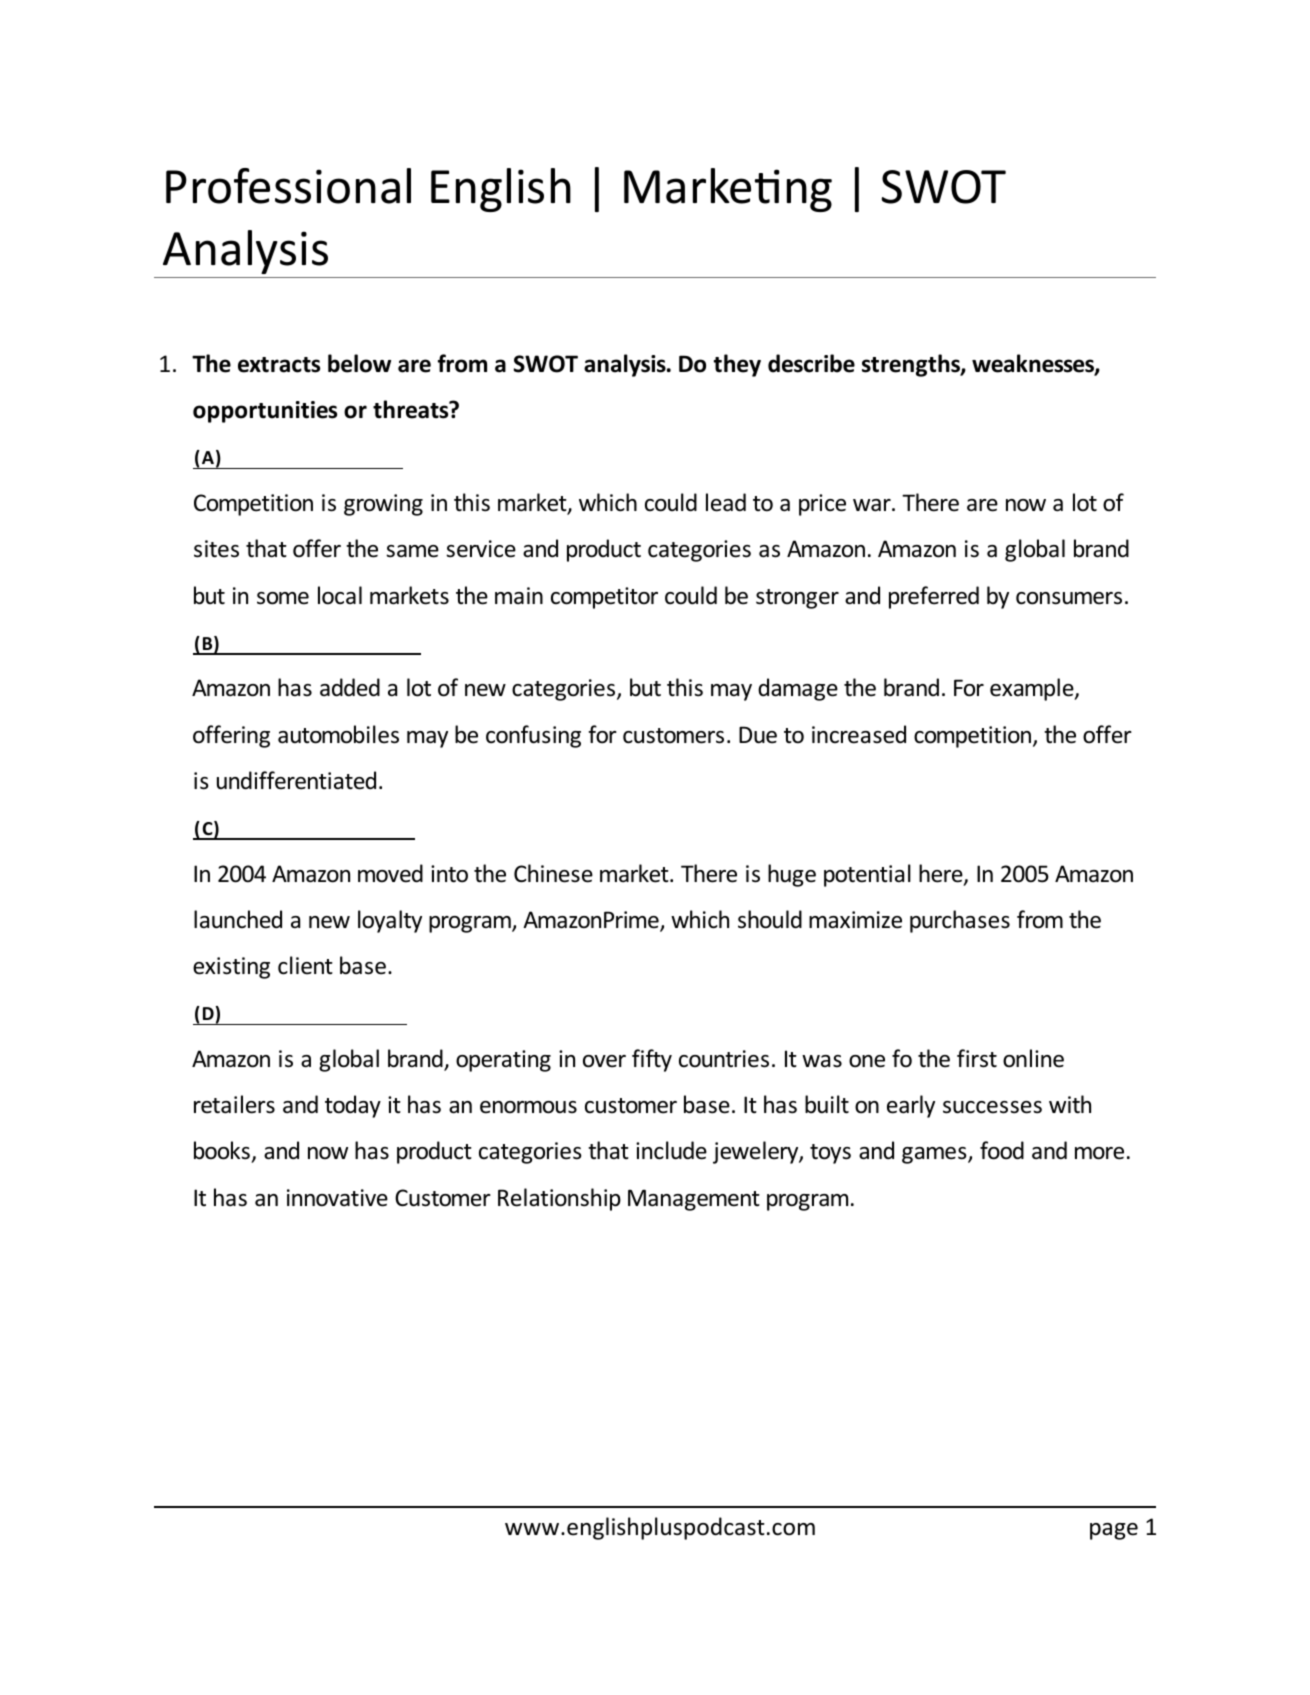 The height and width of the image is (1695, 1310). What do you see at coordinates (726, 502) in the image?
I see `lead` at bounding box center [726, 502].
